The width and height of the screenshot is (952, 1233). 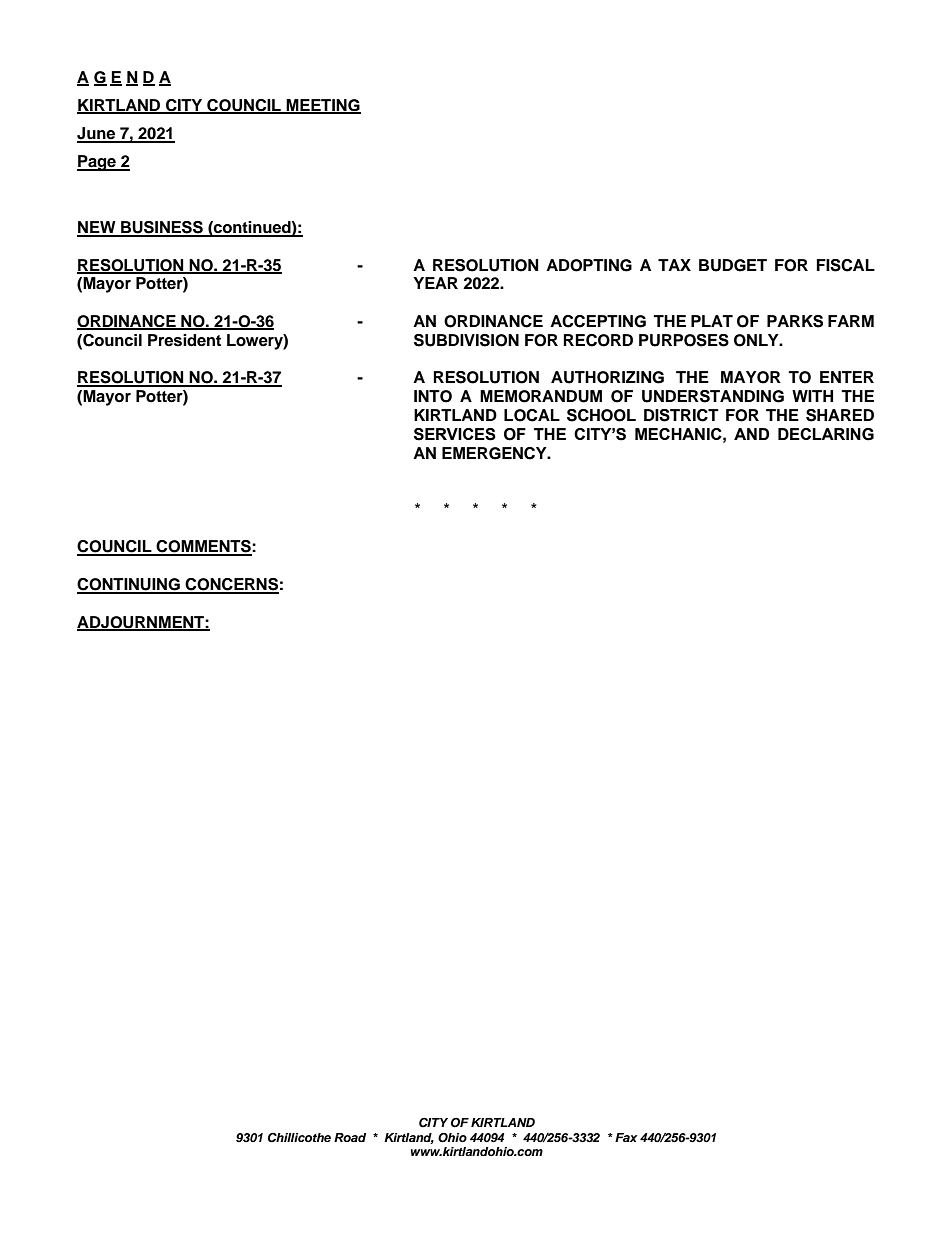 What do you see at coordinates (323, 106) in the screenshot?
I see `MEETING` at bounding box center [323, 106].
